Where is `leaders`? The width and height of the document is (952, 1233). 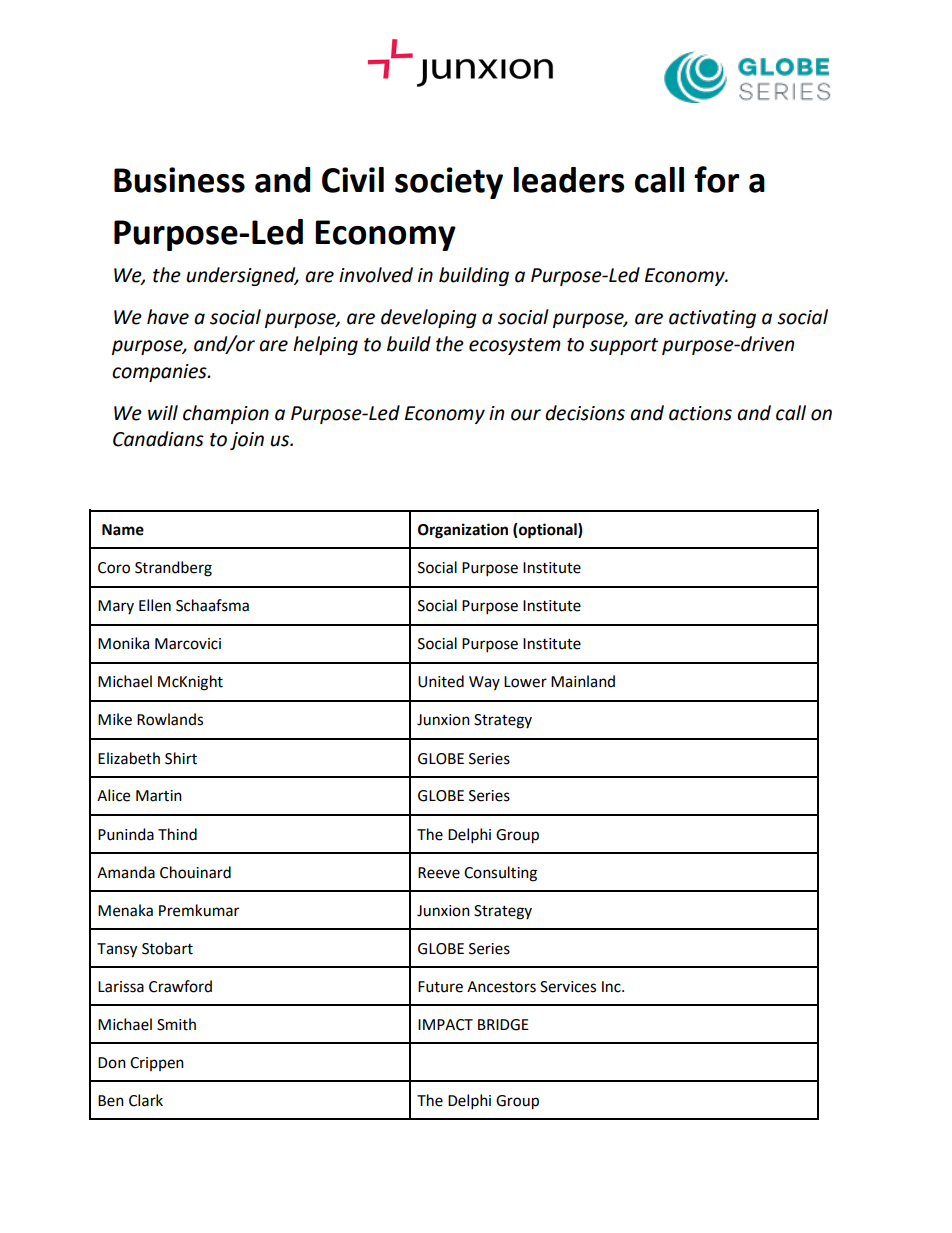 leaders is located at coordinates (569, 180).
